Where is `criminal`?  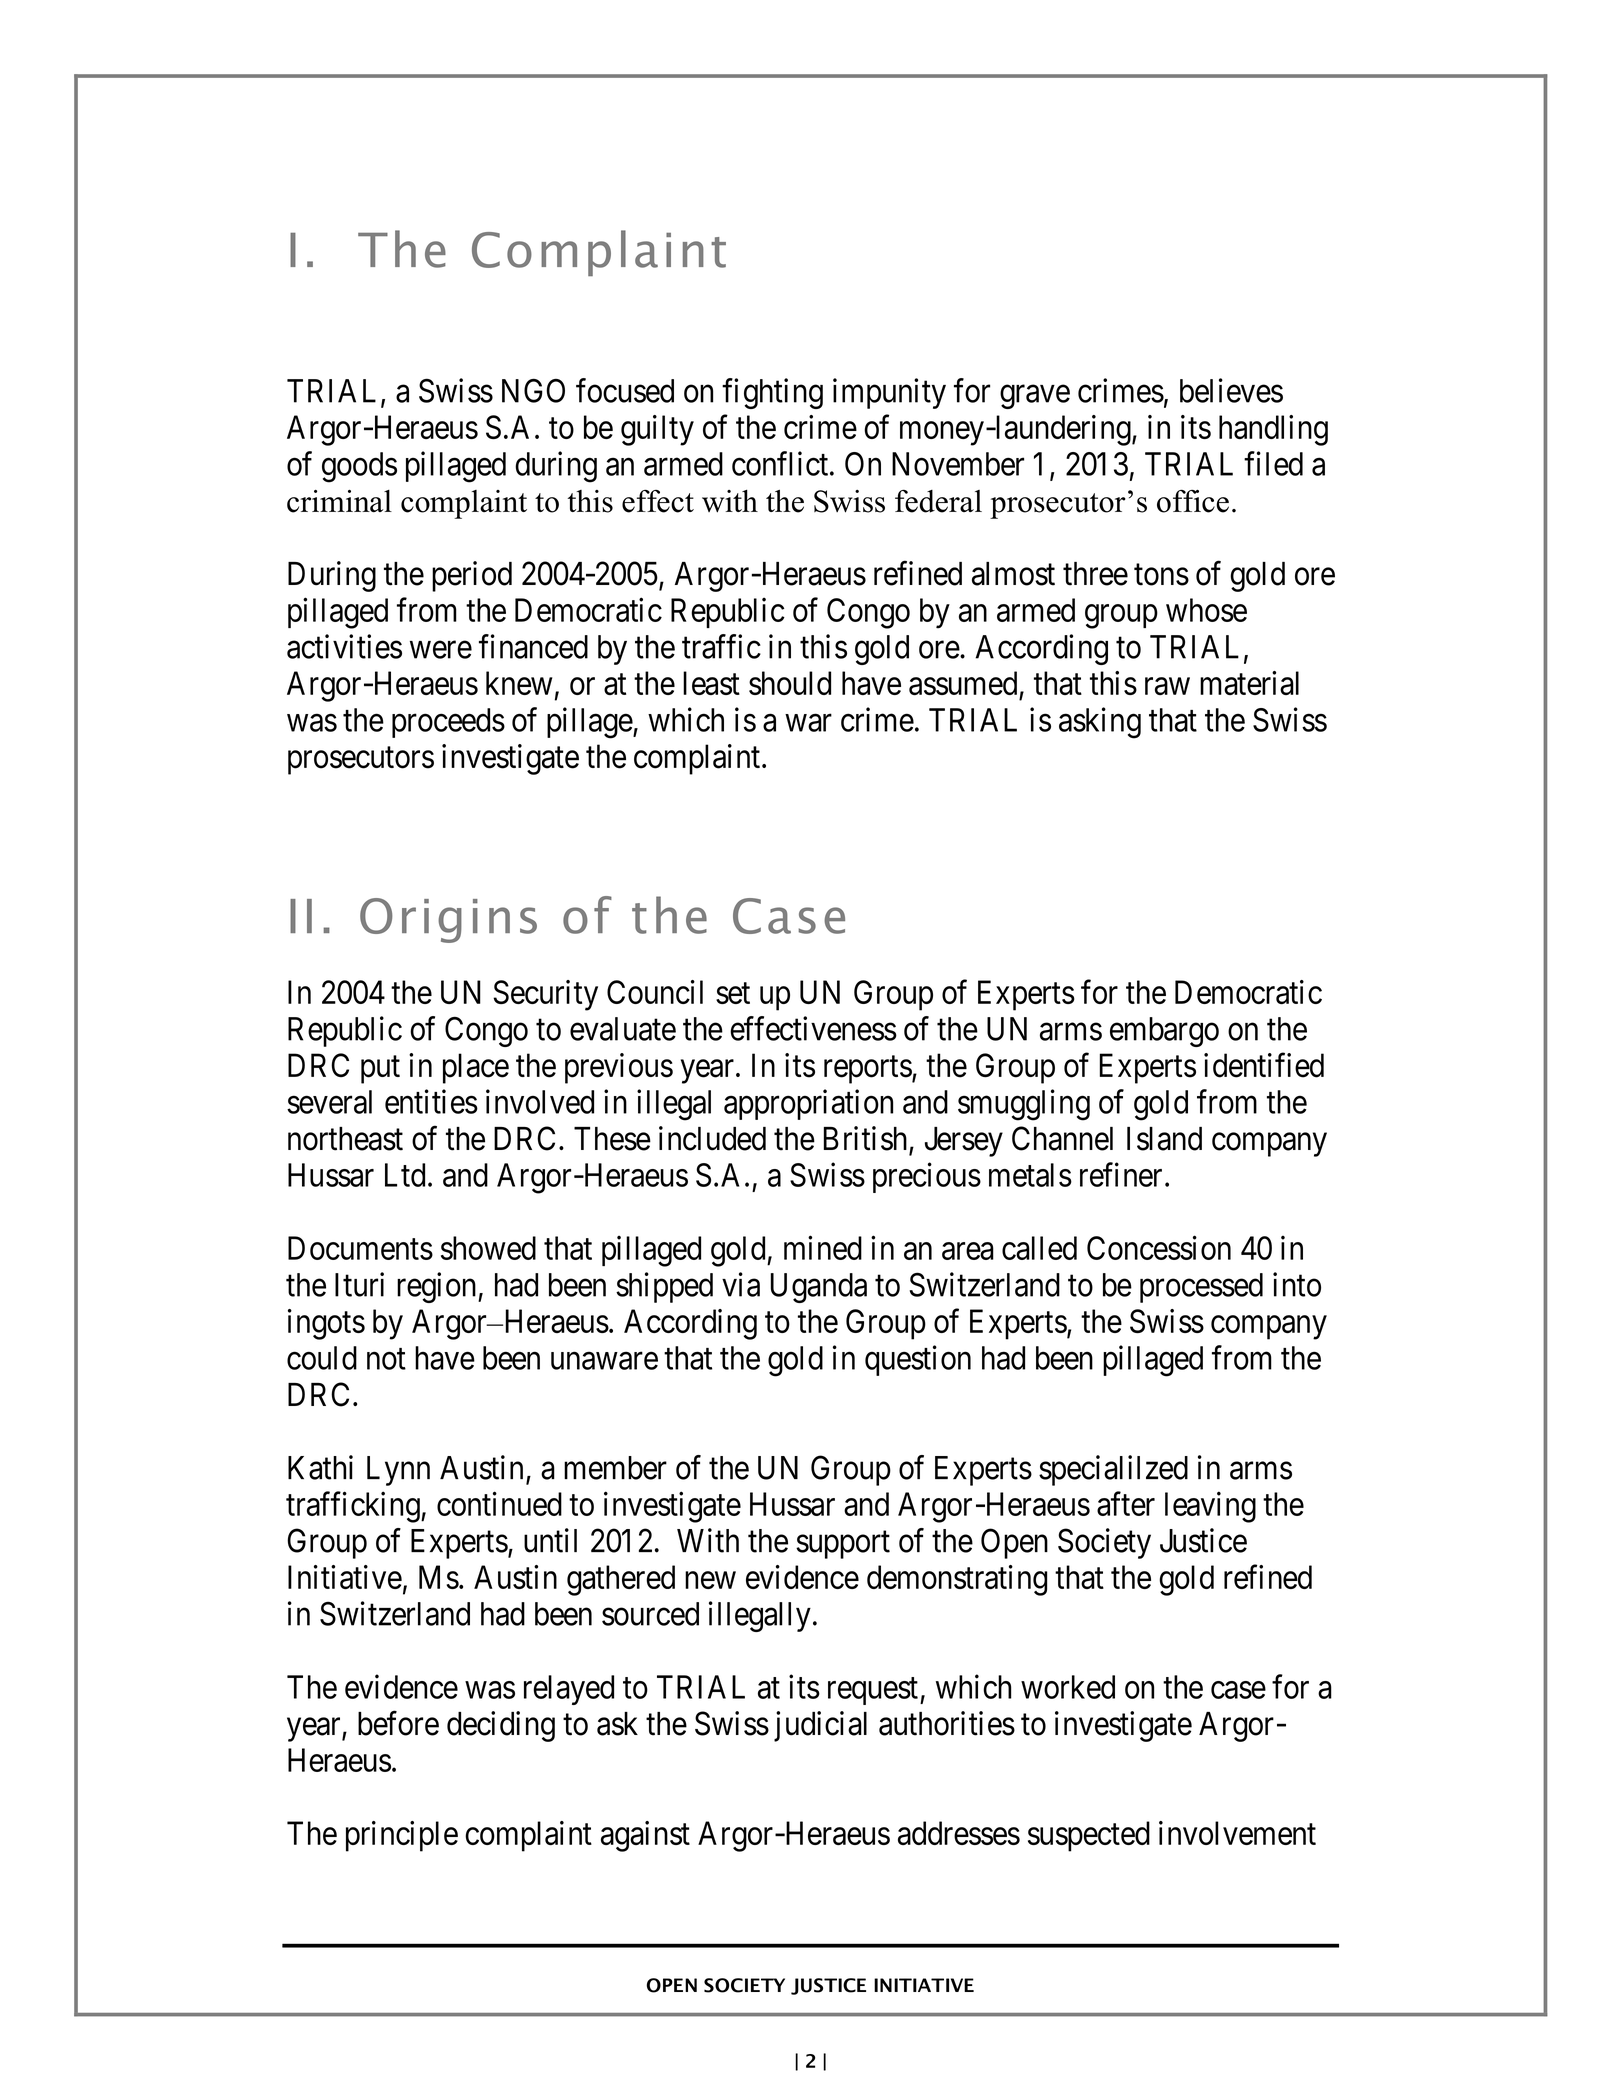 criminal is located at coordinates (339, 501).
